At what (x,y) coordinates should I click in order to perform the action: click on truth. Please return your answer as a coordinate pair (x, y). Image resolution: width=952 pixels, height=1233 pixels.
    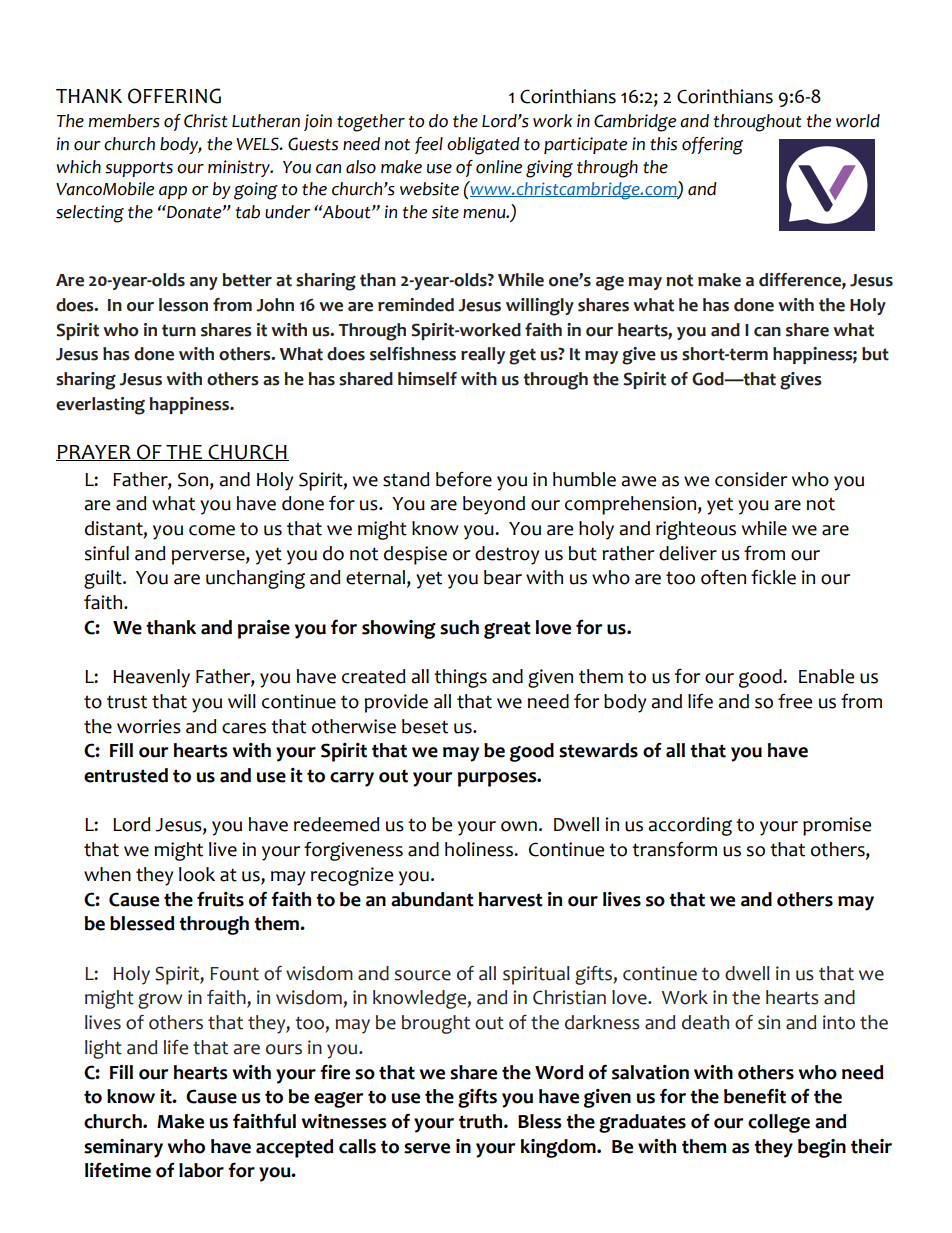
    Looking at the image, I should click on (482, 1121).
